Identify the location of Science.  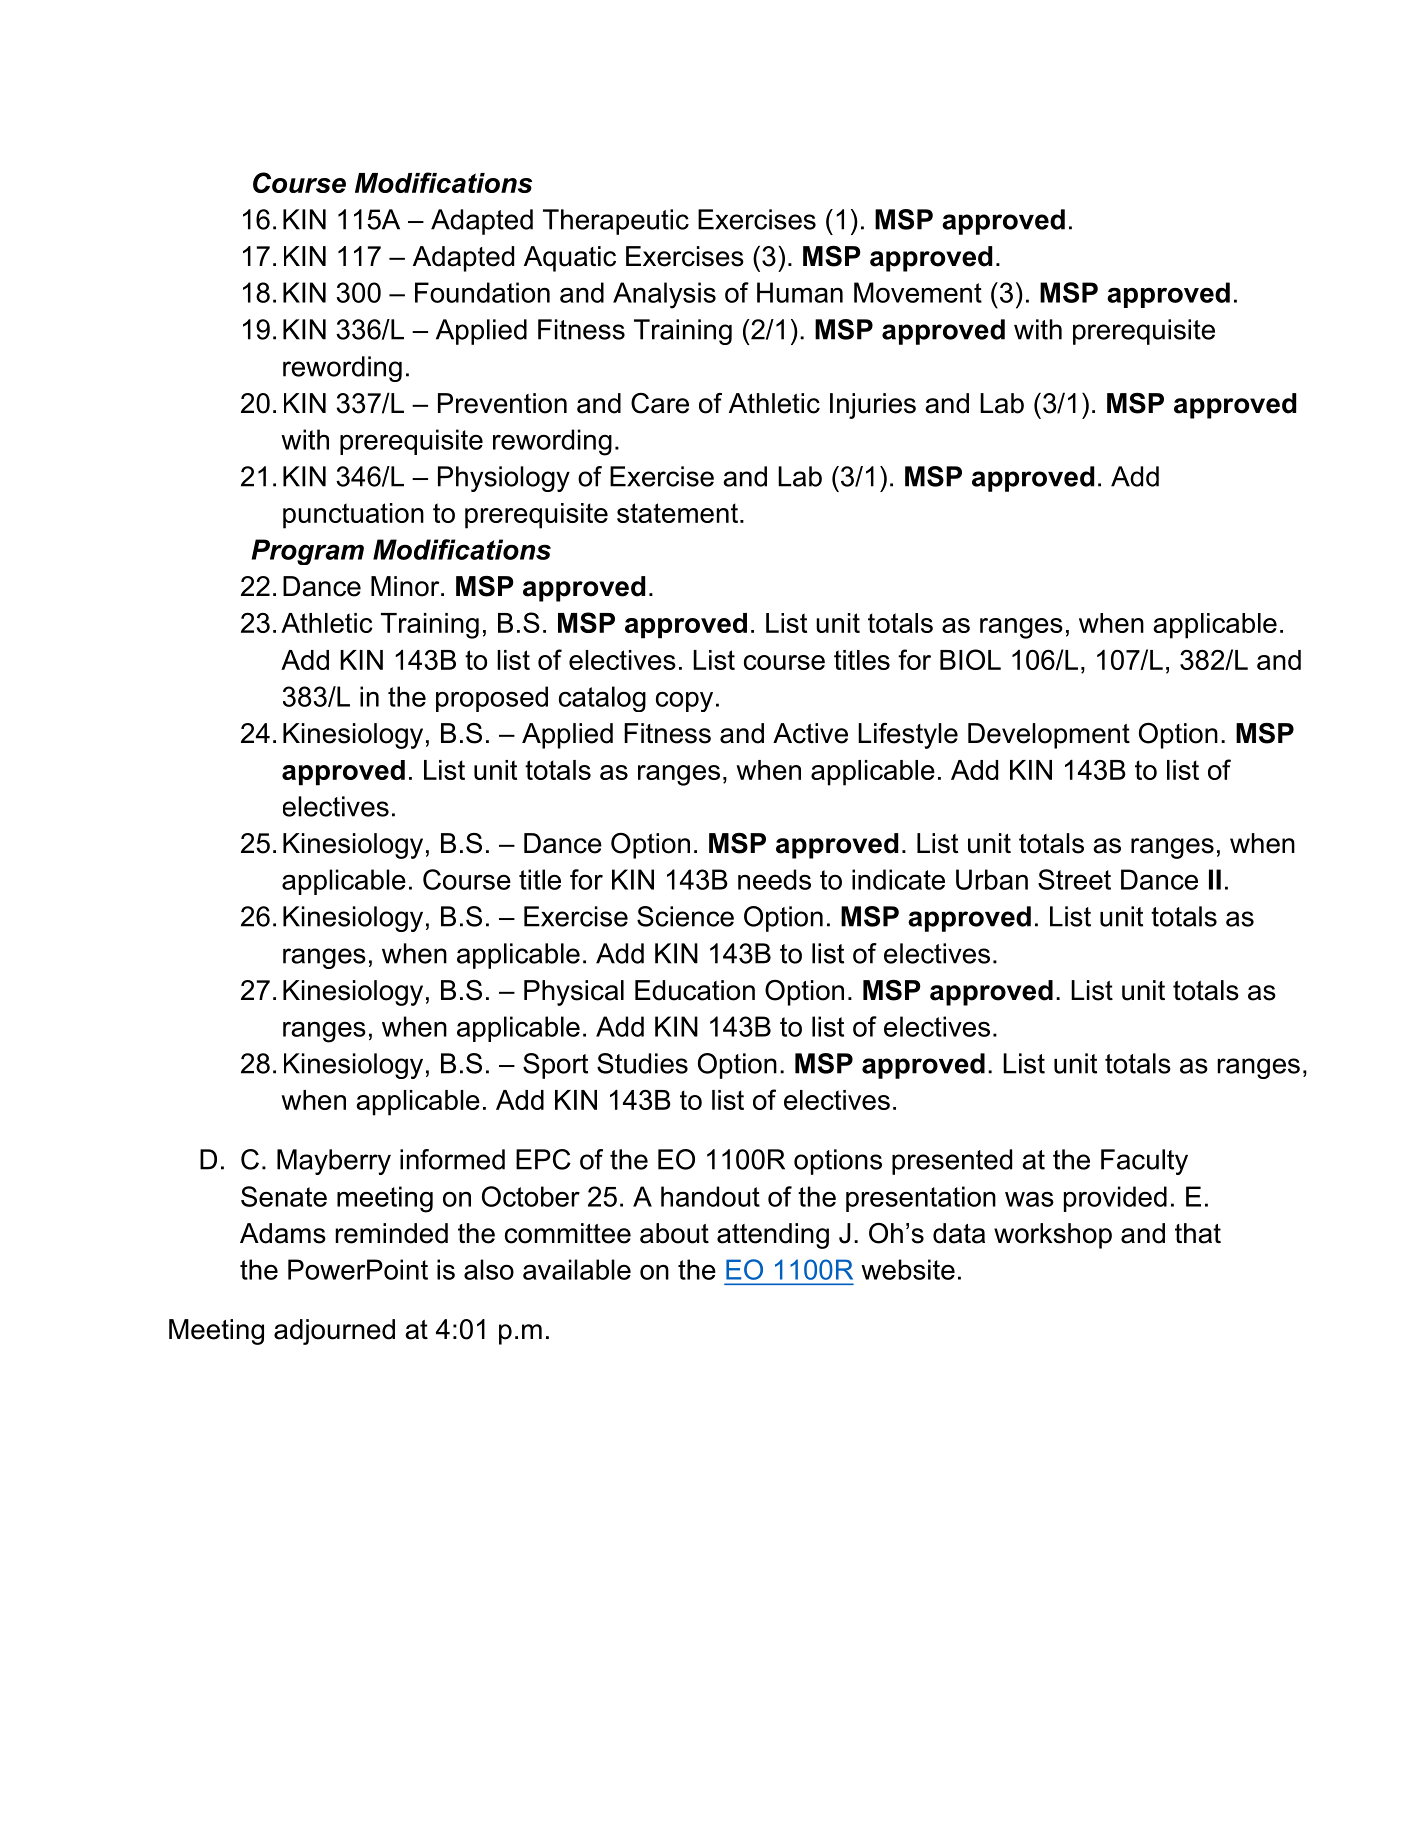
(685, 916).
